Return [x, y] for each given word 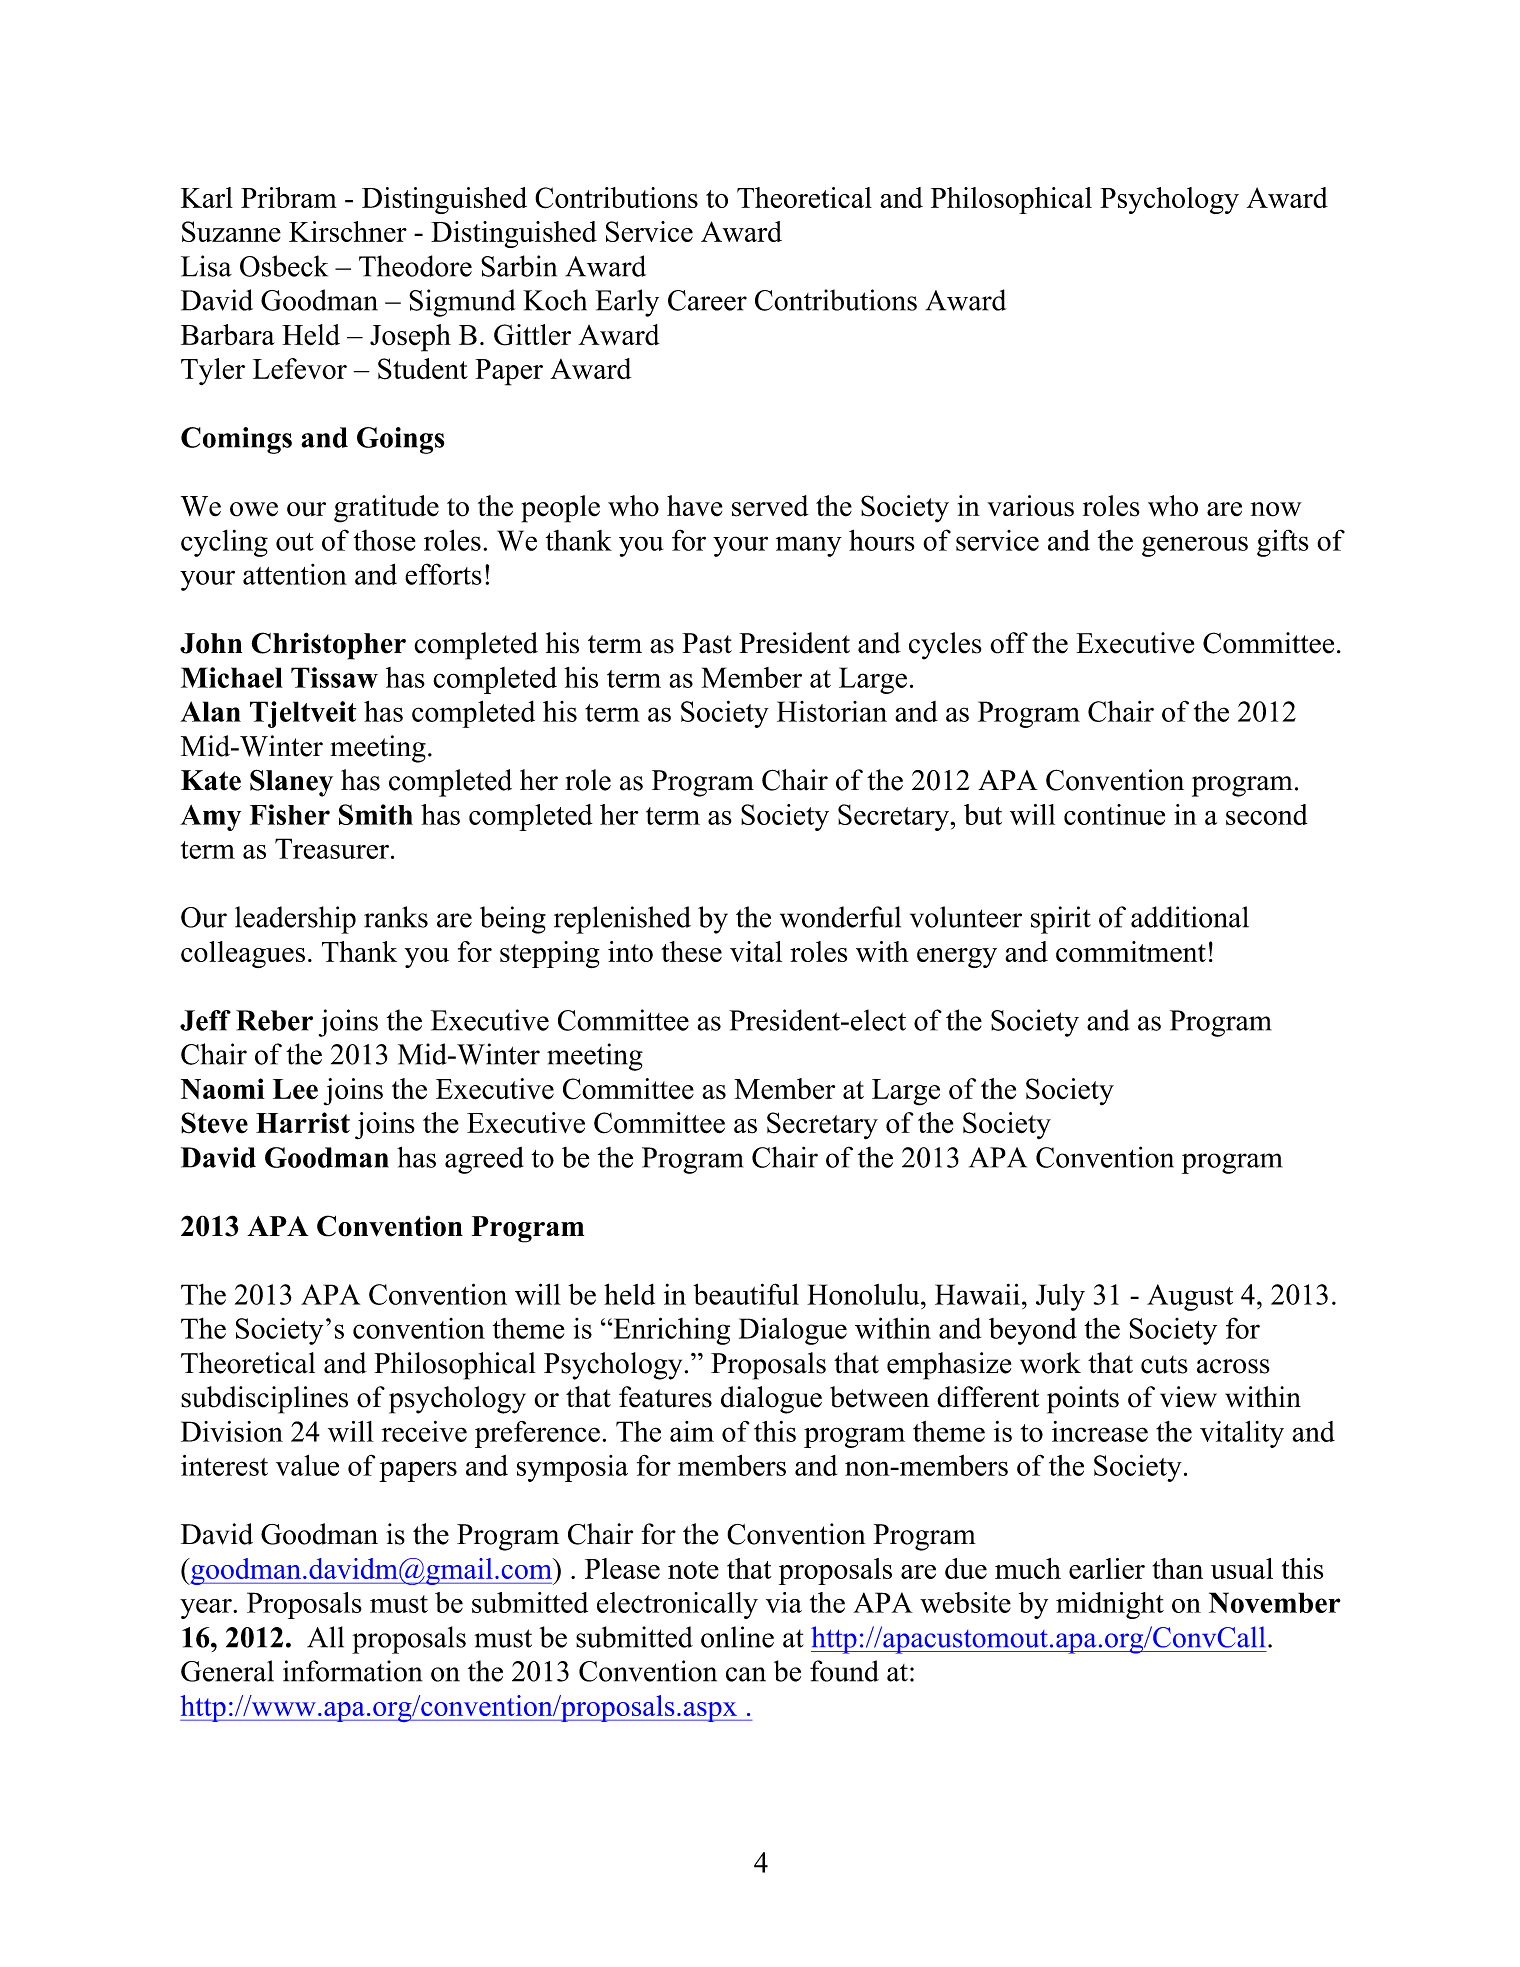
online [737, 1637]
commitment [1131, 951]
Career [707, 300]
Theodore [415, 266]
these [691, 951]
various [1030, 506]
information [353, 1671]
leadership [295, 920]
